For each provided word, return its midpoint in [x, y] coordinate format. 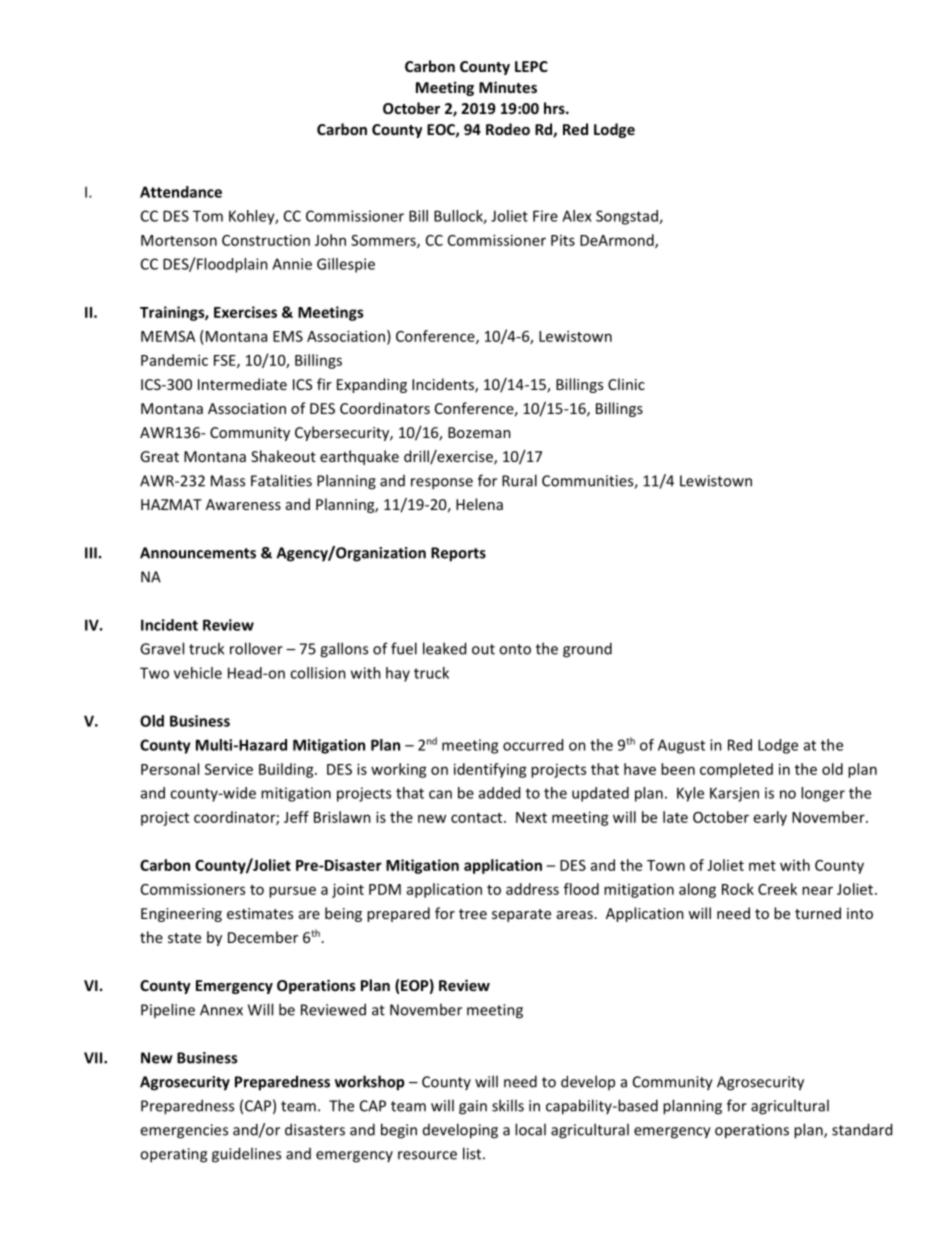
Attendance [181, 192]
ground [587, 650]
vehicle [198, 673]
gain [473, 1107]
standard [862, 1129]
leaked [444, 648]
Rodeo [508, 129]
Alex [577, 216]
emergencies [184, 1131]
